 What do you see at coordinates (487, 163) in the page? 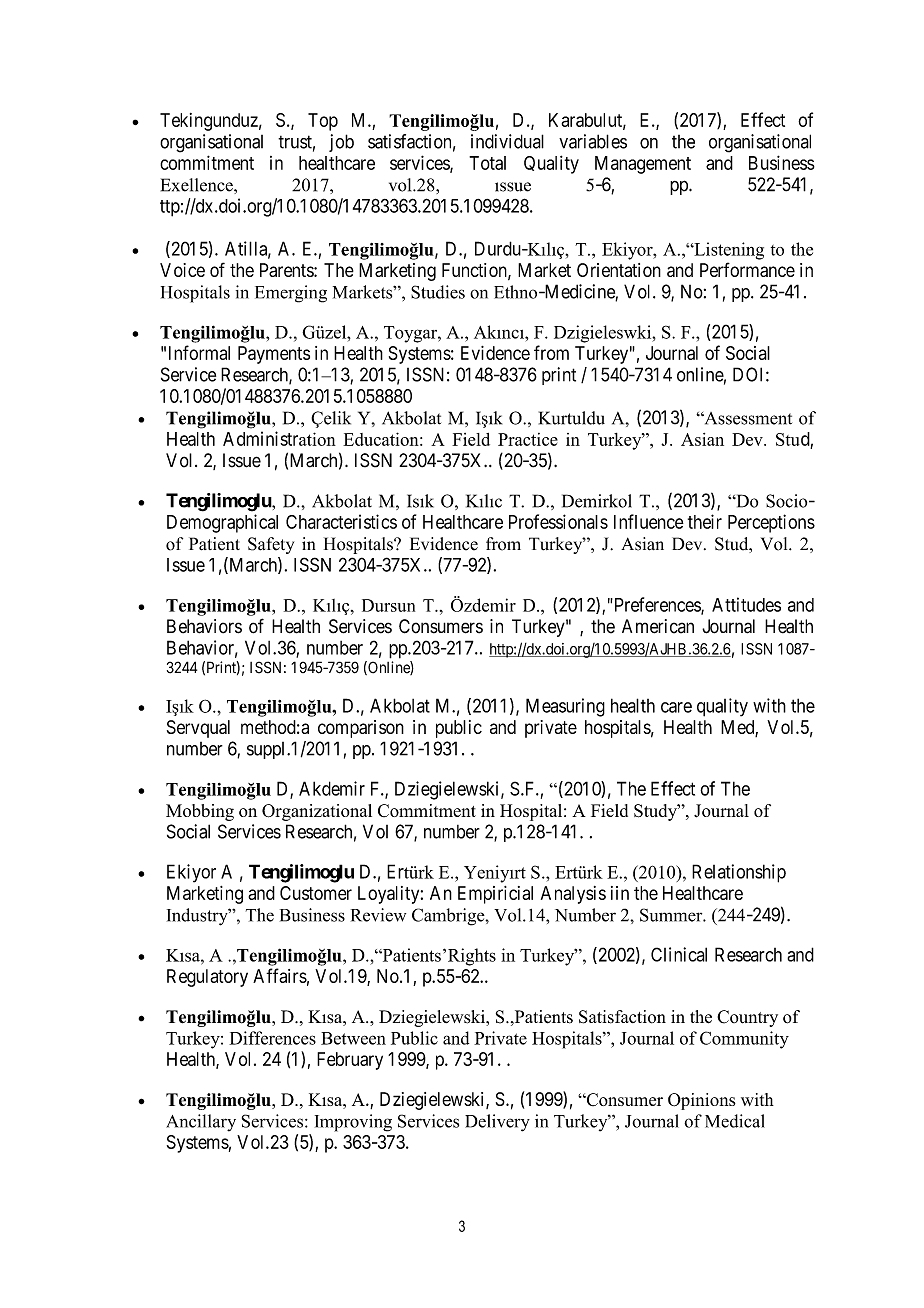
I see `Total` at bounding box center [487, 163].
